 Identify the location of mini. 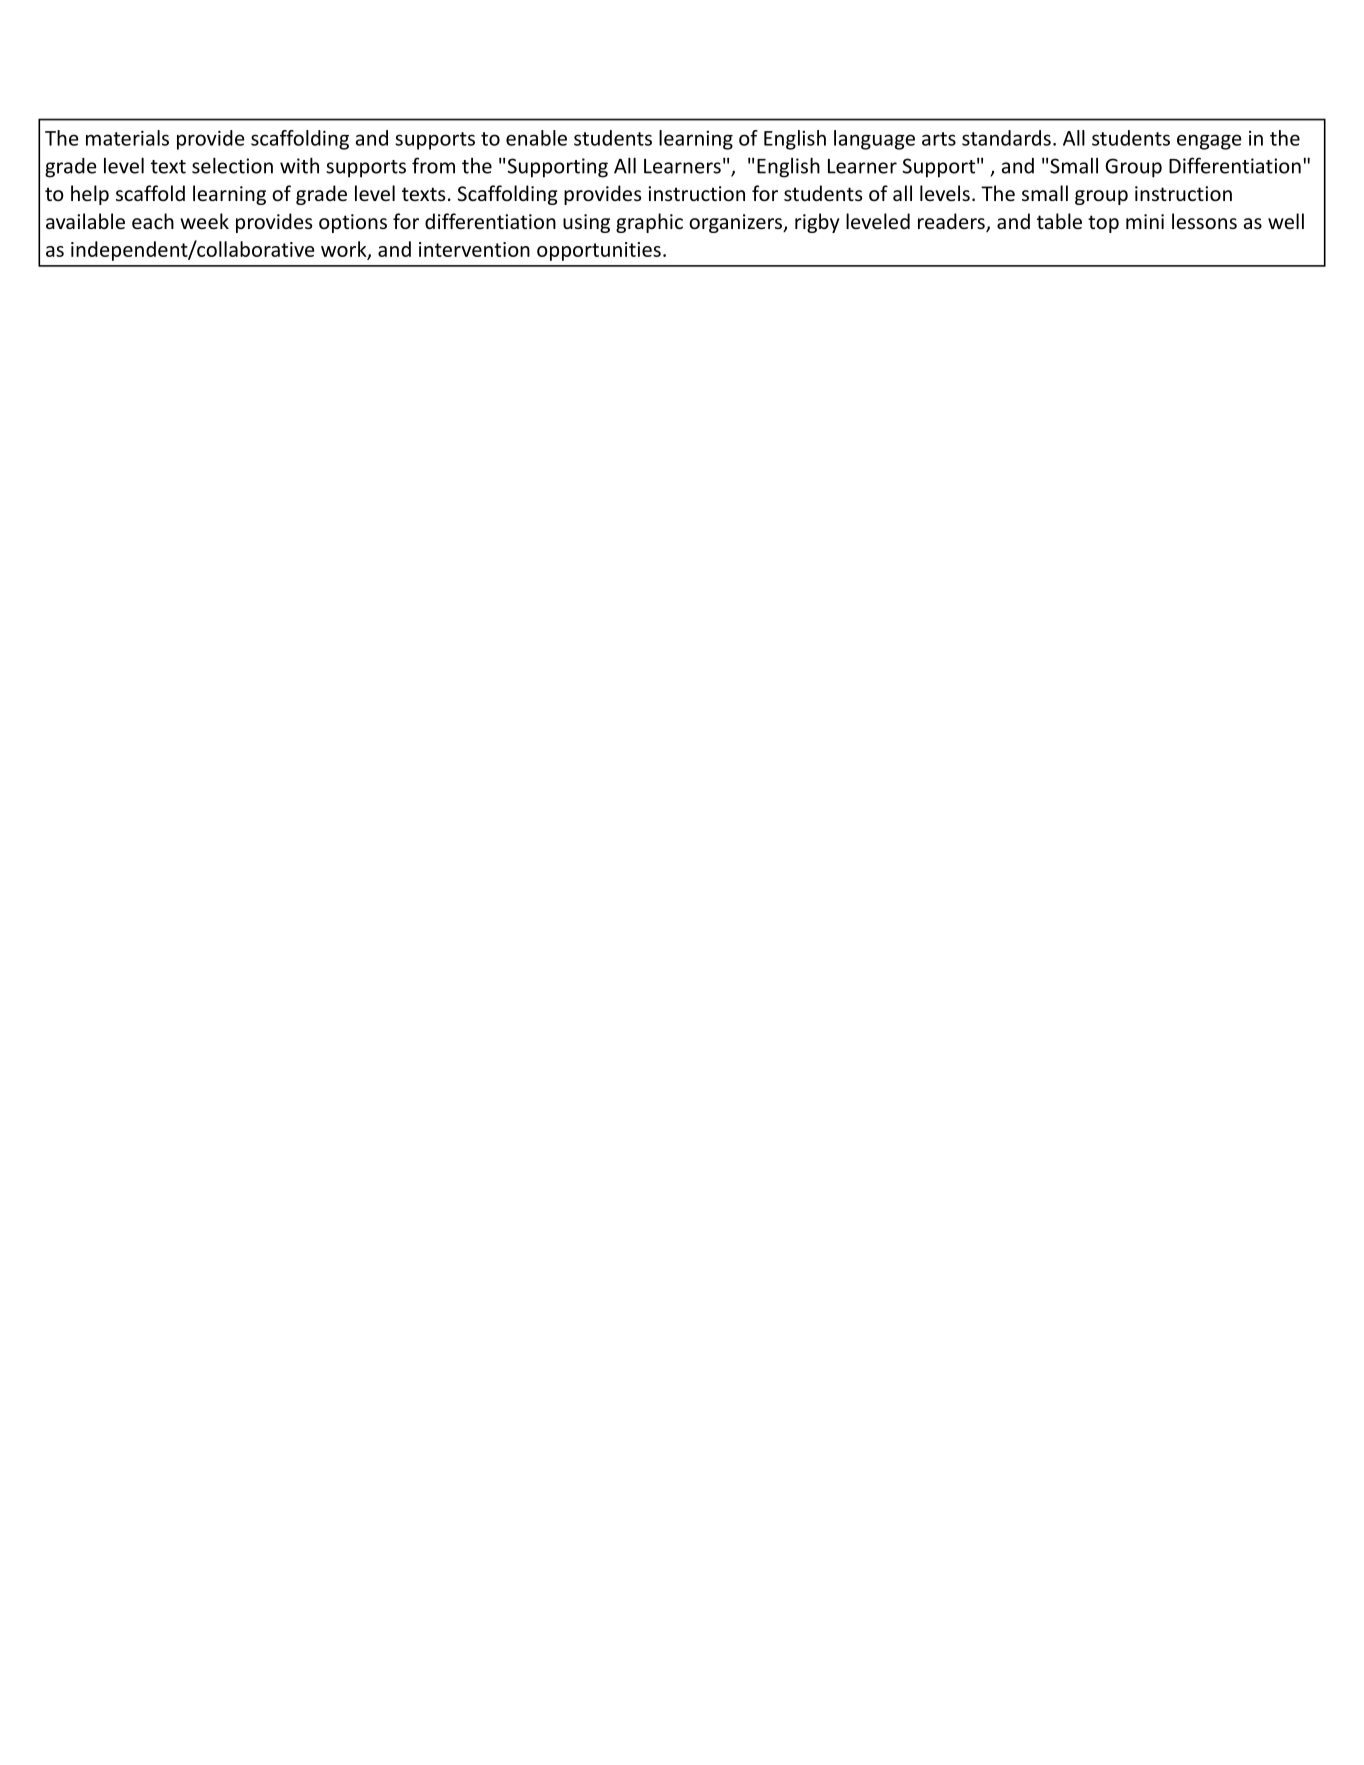
(1145, 221).
